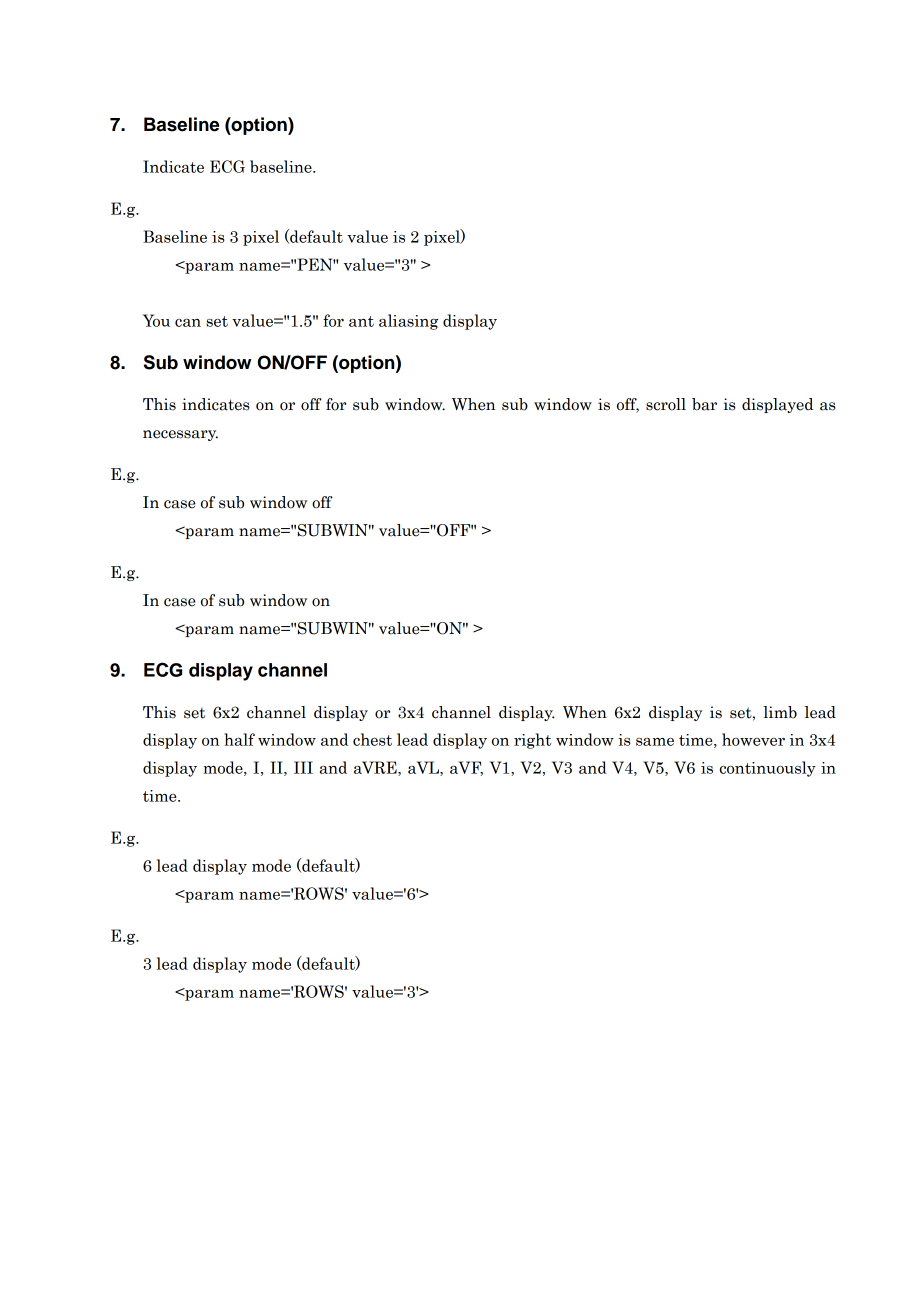 This page has width=924, height=1308. What do you see at coordinates (361, 321) in the page?
I see `ant` at bounding box center [361, 321].
